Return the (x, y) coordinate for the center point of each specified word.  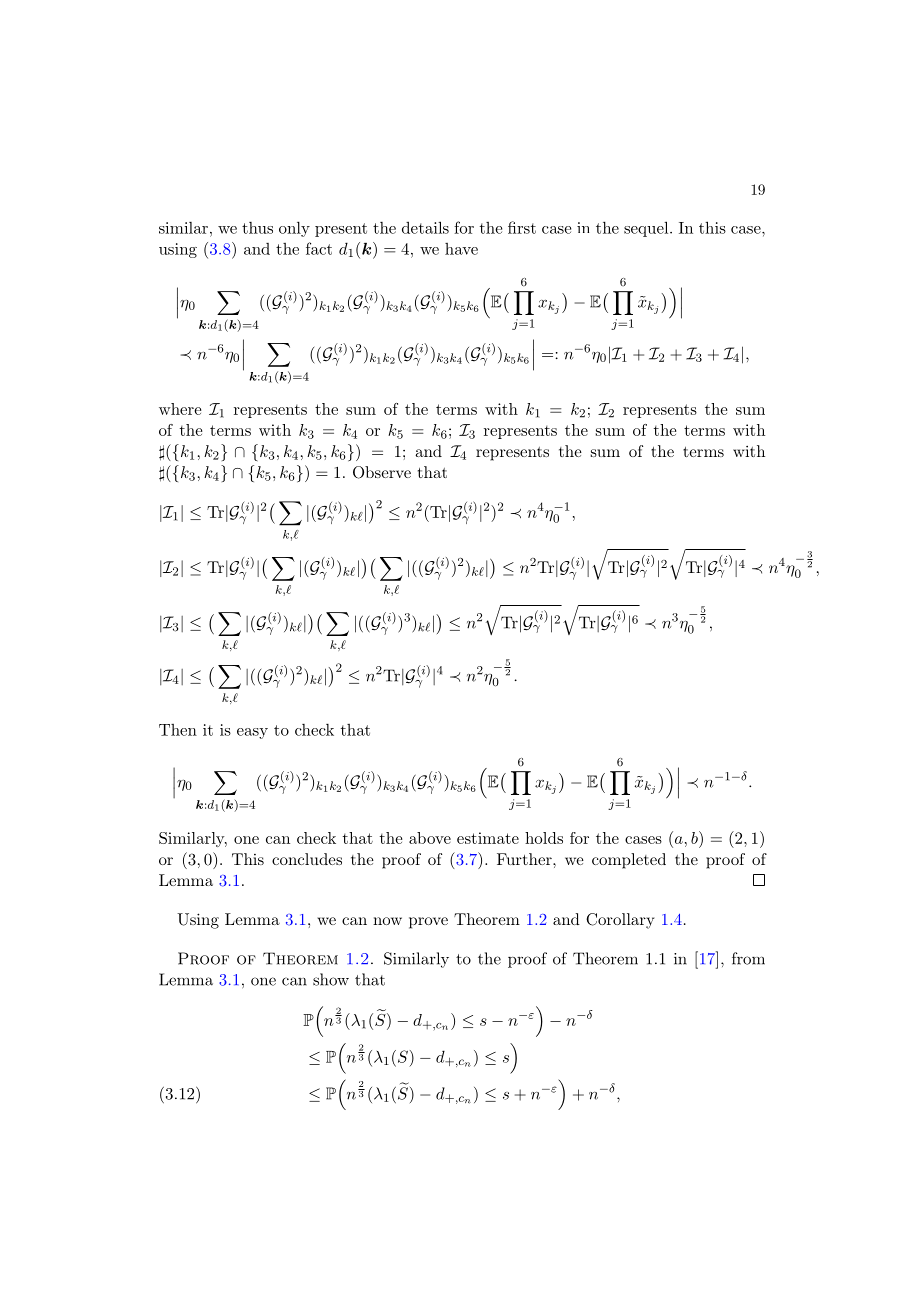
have (461, 249)
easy (252, 733)
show (331, 979)
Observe (382, 472)
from (748, 958)
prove (428, 923)
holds (544, 838)
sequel (646, 229)
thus (257, 228)
